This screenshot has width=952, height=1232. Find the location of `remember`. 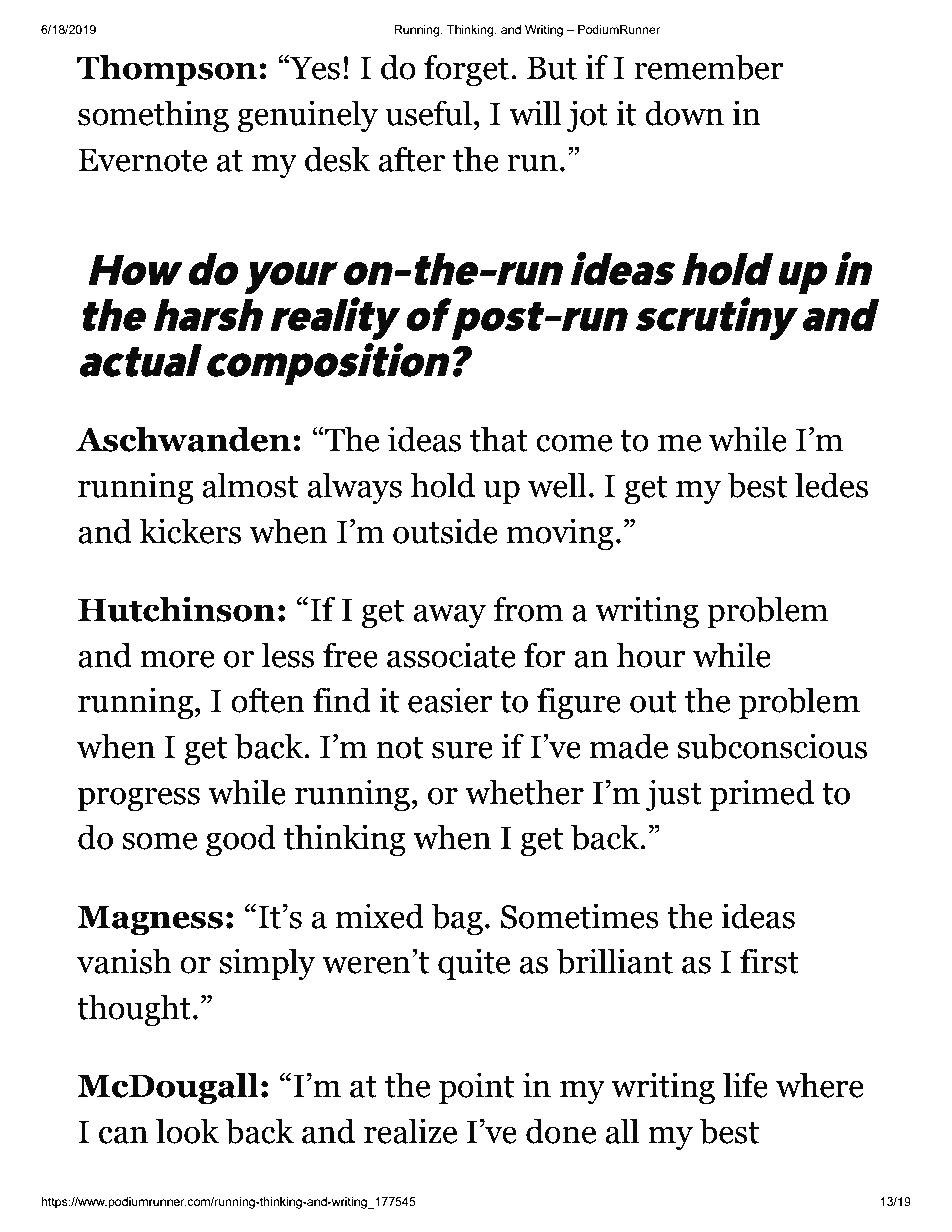

remember is located at coordinates (709, 67).
